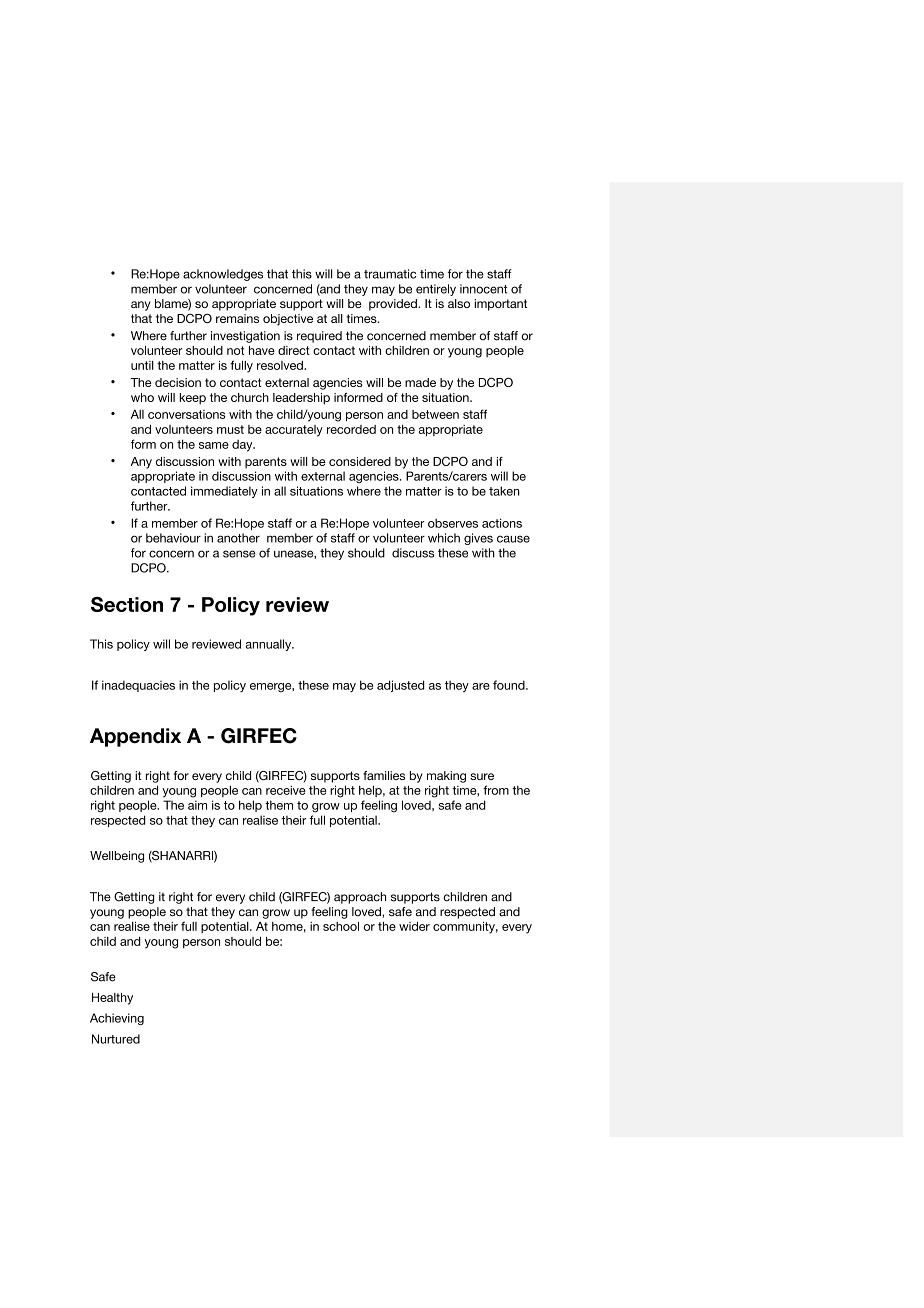 This document has height=1308, width=924. Describe the element at coordinates (117, 1019) in the document. I see `Achieving` at that location.
